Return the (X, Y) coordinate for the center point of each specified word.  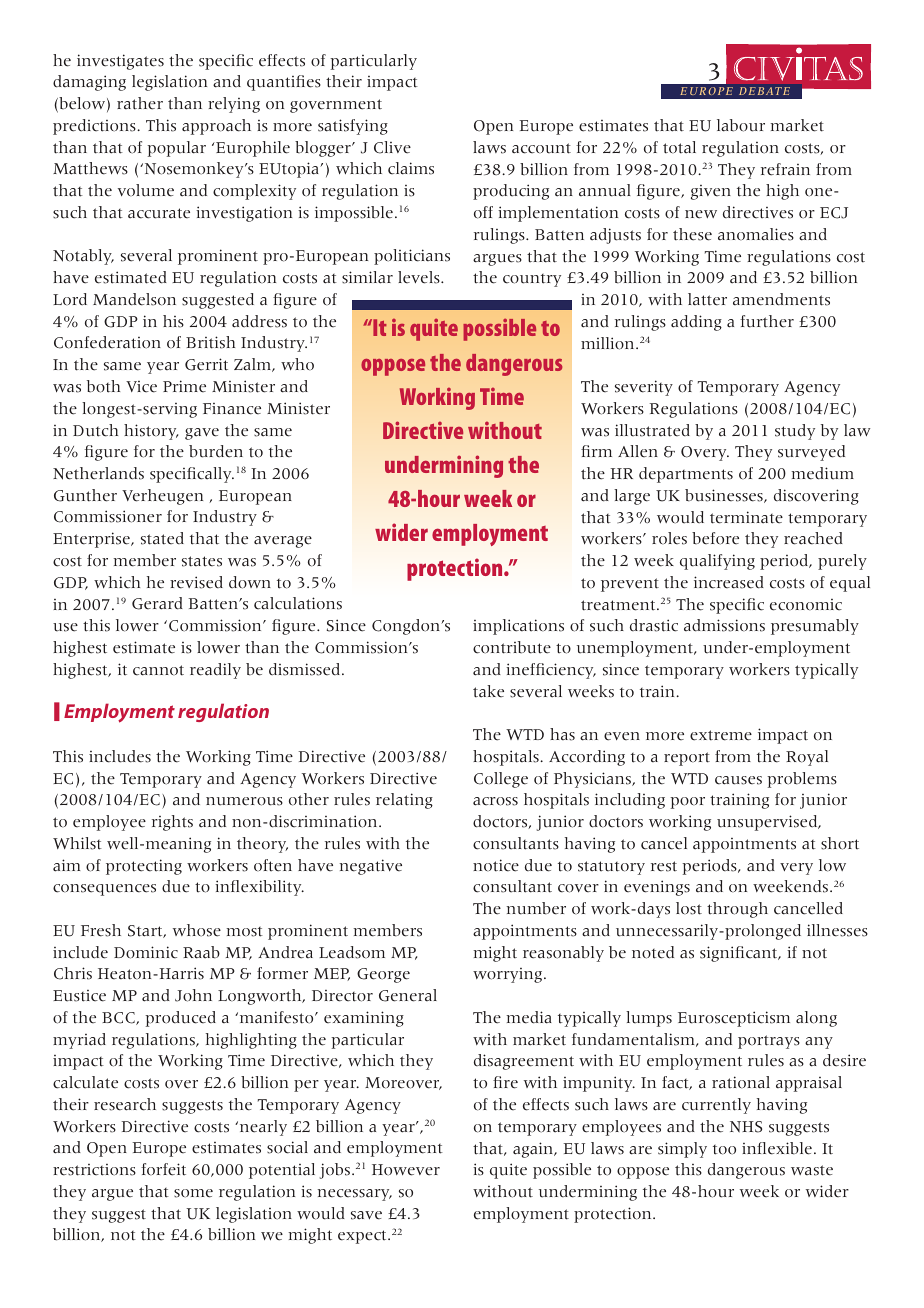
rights (172, 823)
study (795, 432)
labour (741, 125)
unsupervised (768, 823)
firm (596, 451)
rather (140, 103)
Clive (392, 147)
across (495, 801)
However (406, 1170)
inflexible (777, 1148)
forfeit (163, 1169)
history (151, 432)
